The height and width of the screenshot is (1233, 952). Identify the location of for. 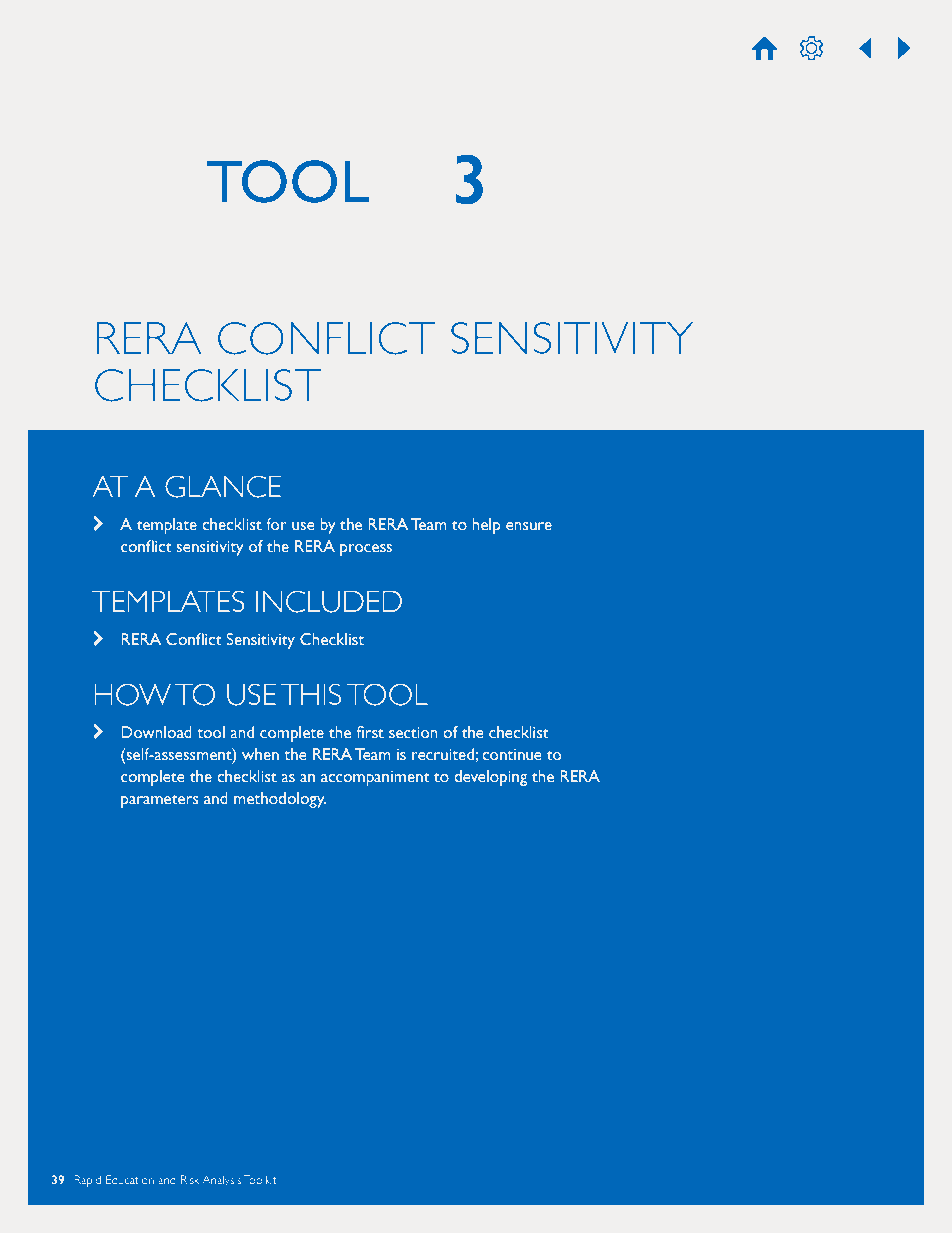
(276, 524).
